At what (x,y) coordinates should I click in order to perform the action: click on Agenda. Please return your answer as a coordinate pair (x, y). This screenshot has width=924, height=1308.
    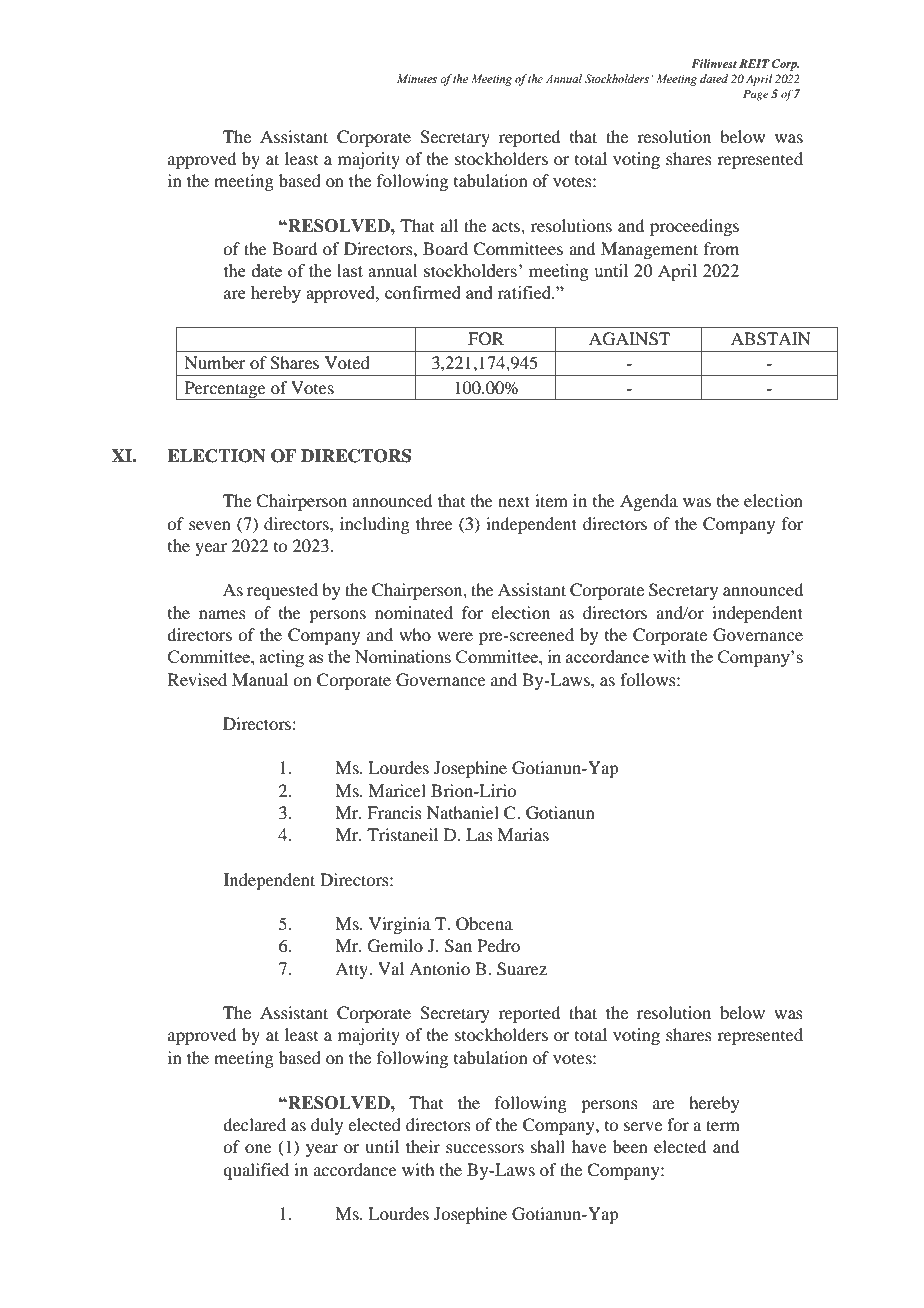
    Looking at the image, I should click on (649, 502).
